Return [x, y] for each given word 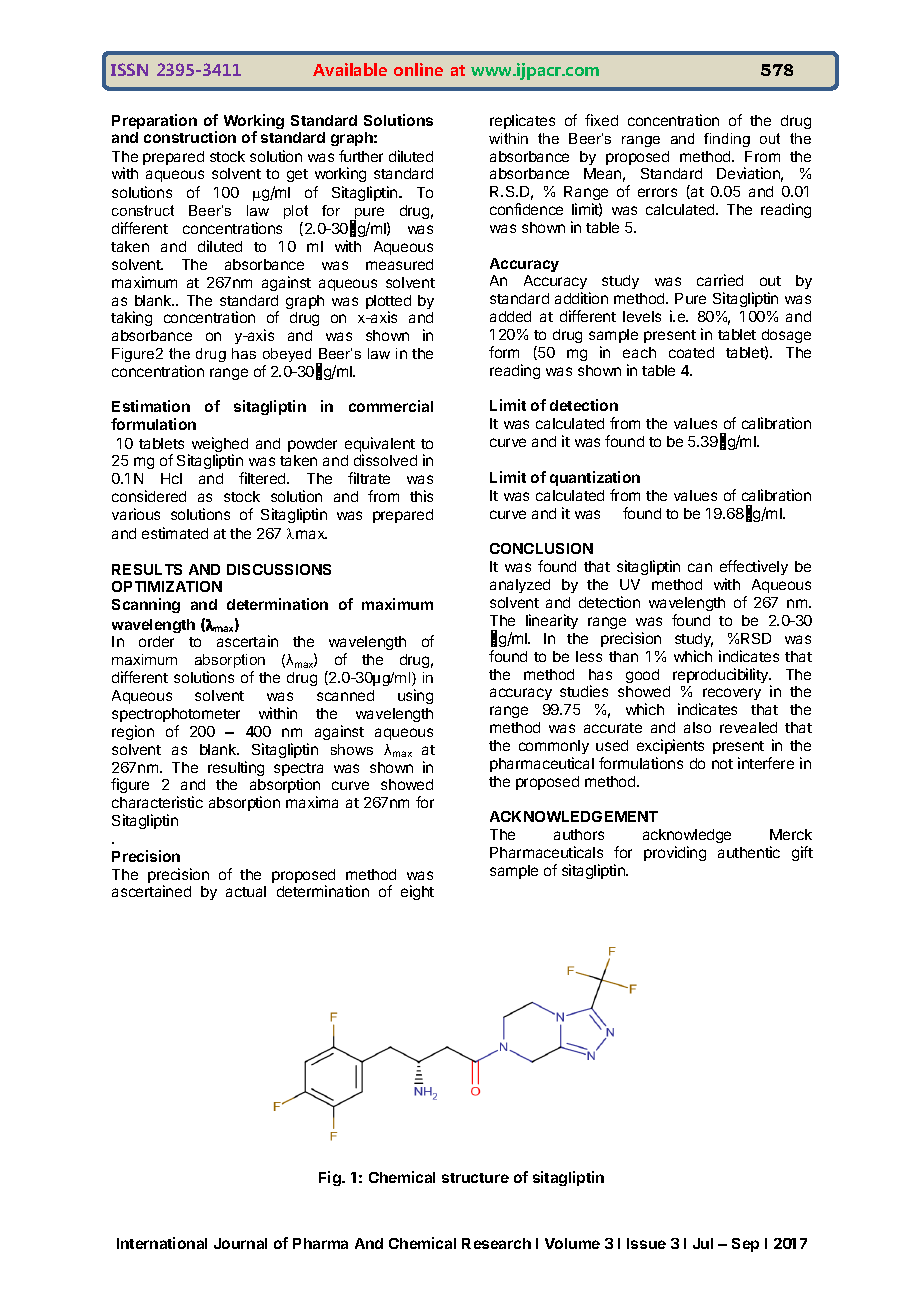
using [415, 696]
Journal [240, 1243]
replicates [522, 121]
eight [417, 892]
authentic [749, 852]
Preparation [154, 121]
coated [691, 352]
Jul [703, 1243]
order [156, 641]
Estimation [151, 406]
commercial [391, 406]
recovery [732, 694]
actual [246, 891]
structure [475, 1178]
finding [727, 140]
